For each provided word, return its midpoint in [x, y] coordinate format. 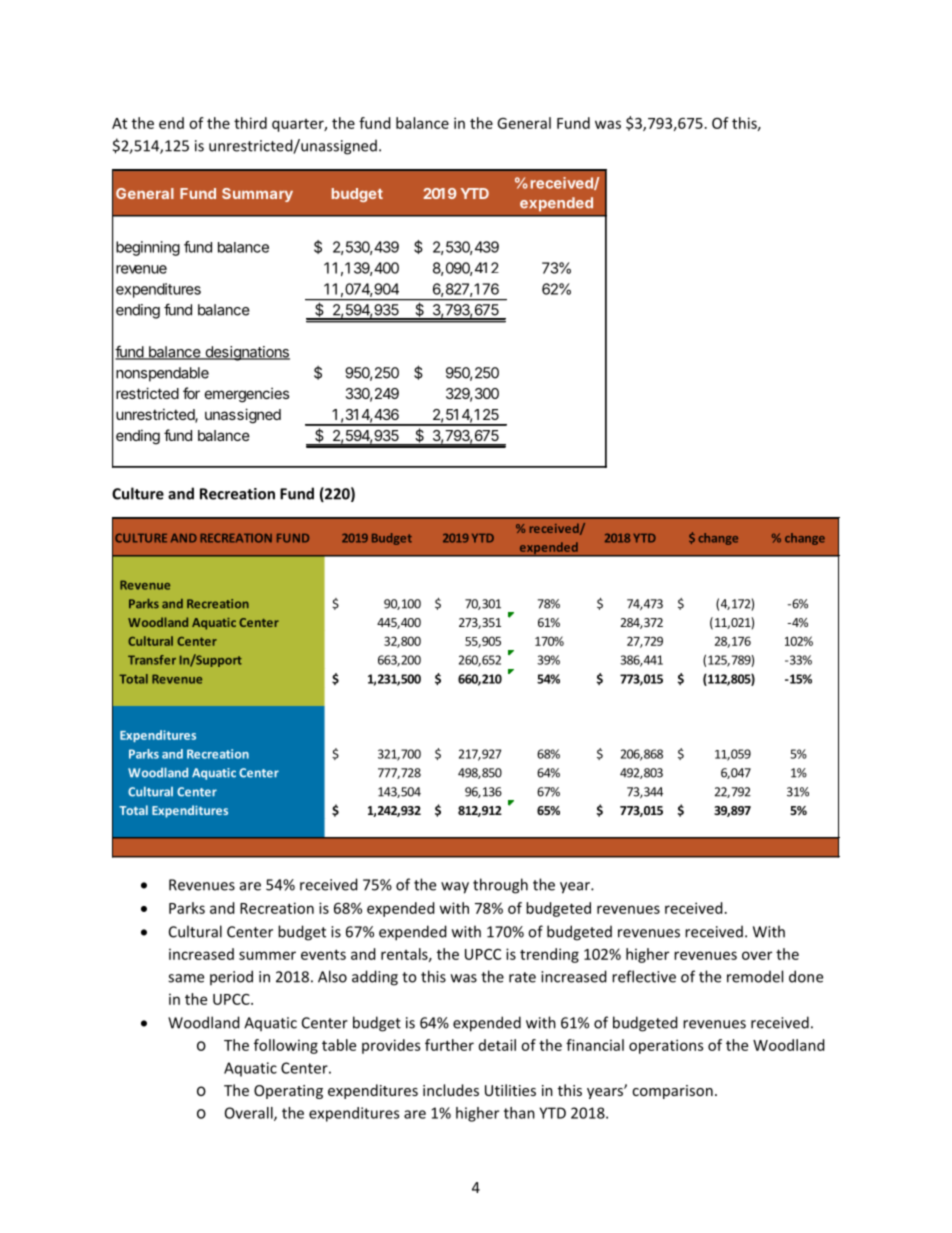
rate [522, 977]
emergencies [247, 395]
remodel [755, 976]
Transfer [152, 660]
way [455, 888]
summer [267, 955]
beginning [148, 248]
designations [246, 353]
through [500, 886]
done [806, 976]
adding [375, 978]
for [191, 393]
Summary [257, 195]
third [250, 123]
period [231, 977]
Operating [288, 1092]
